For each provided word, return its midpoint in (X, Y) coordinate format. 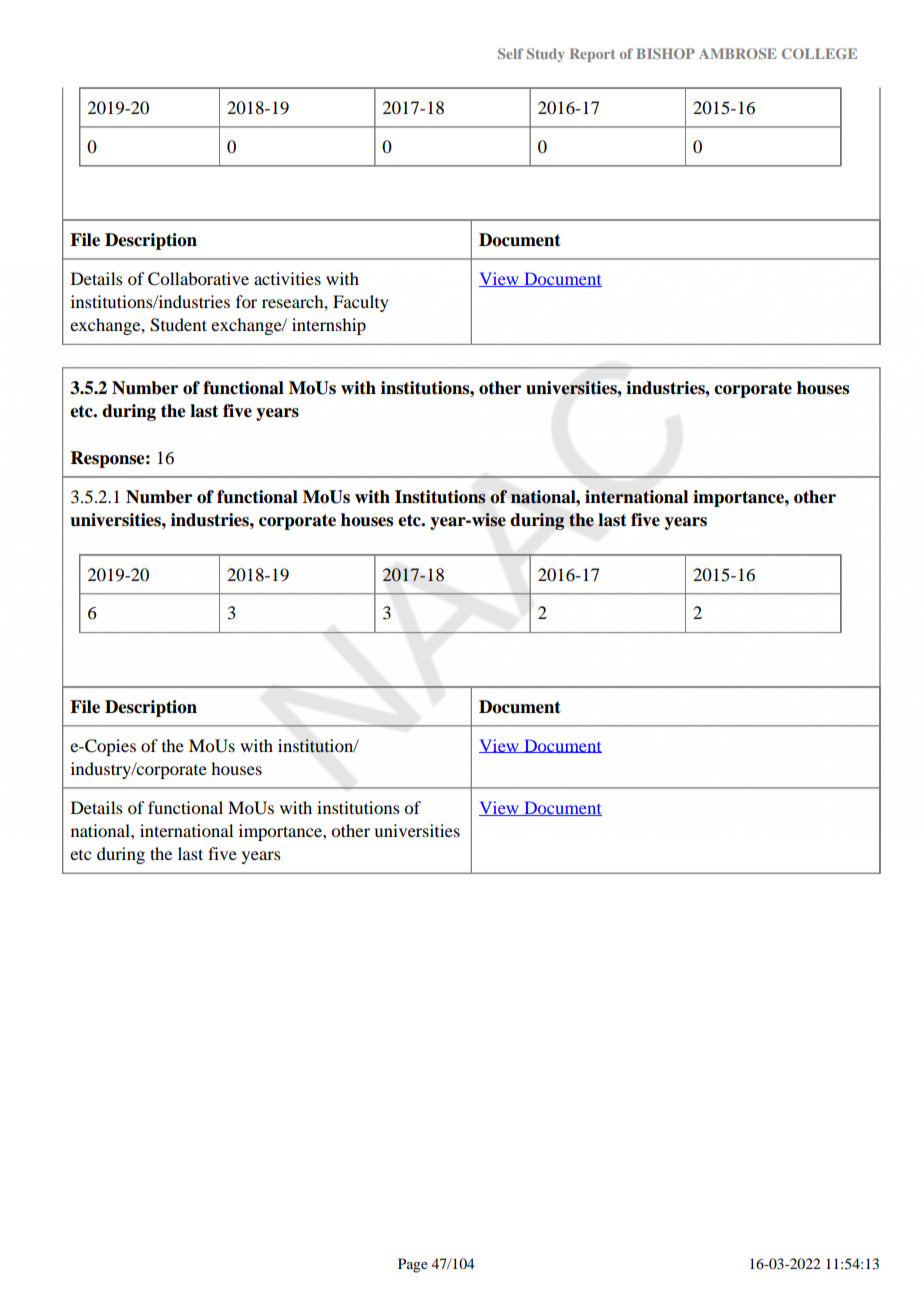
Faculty (361, 303)
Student (178, 325)
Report (592, 55)
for (246, 301)
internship (329, 326)
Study (546, 55)
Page (413, 1265)
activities (287, 278)
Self (510, 53)
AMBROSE (738, 53)
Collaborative (198, 279)
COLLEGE (819, 53)
